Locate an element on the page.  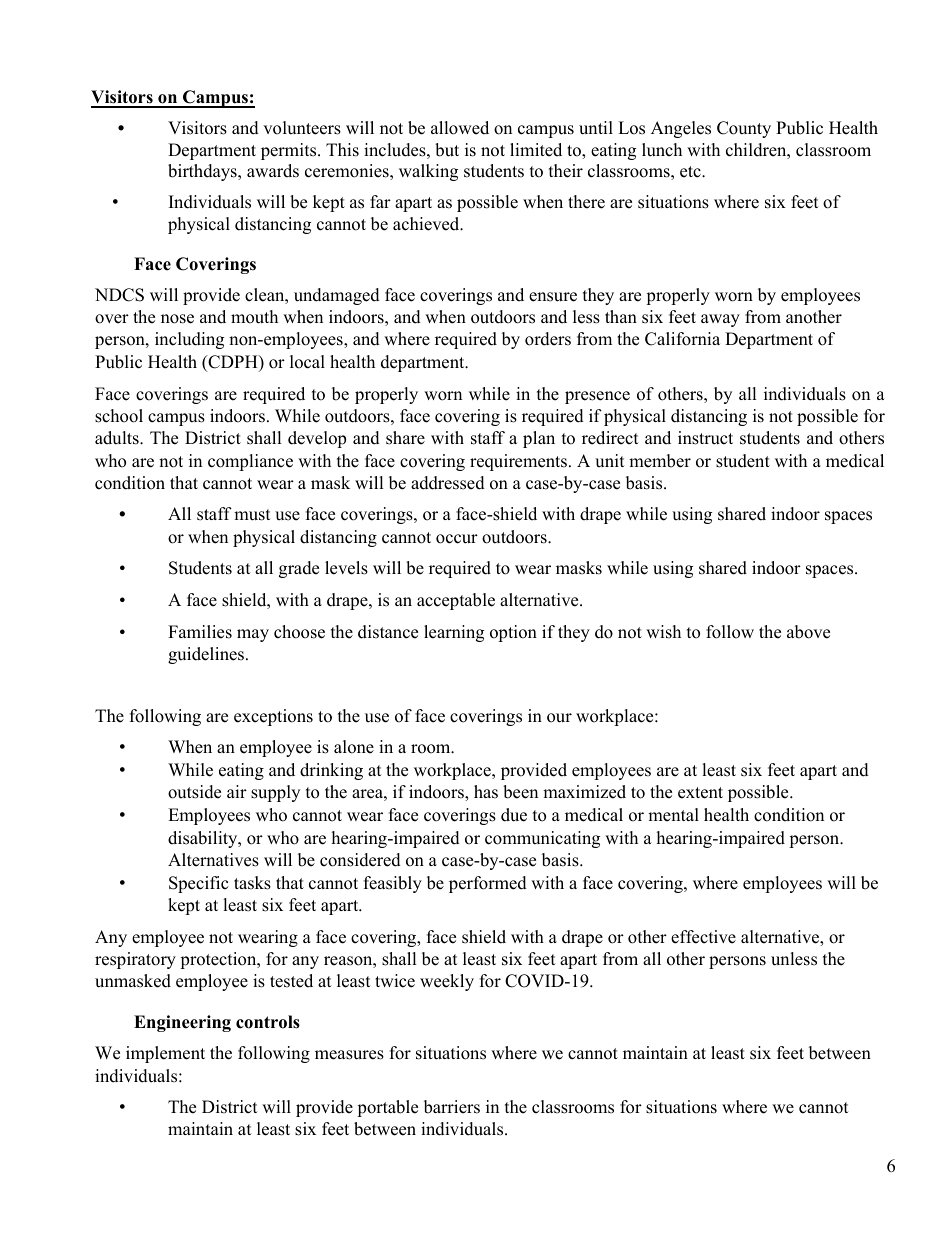
learning is located at coordinates (454, 633).
